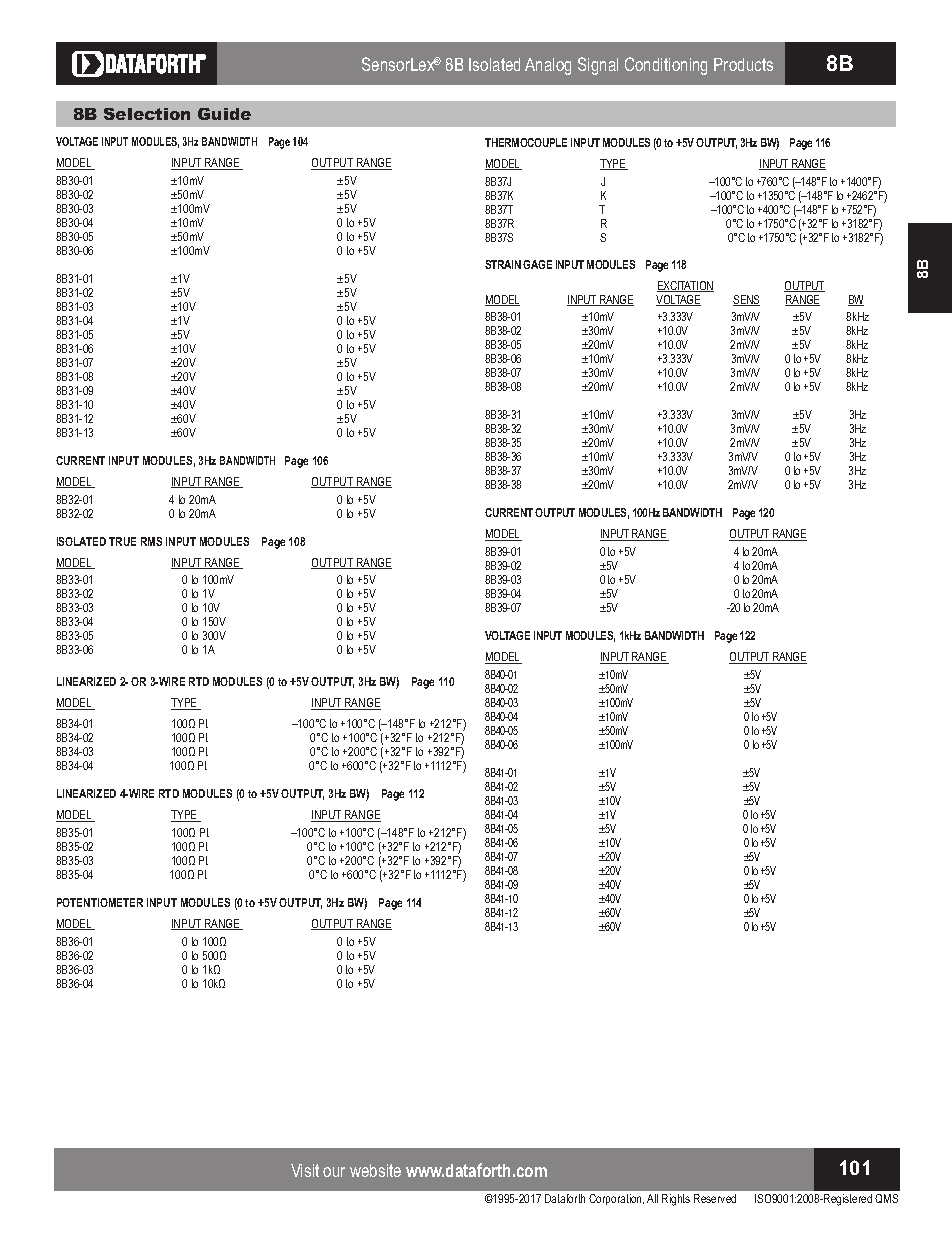 The width and height of the screenshot is (952, 1233). What do you see at coordinates (122, 541) in the screenshot?
I see `TRUE` at bounding box center [122, 541].
